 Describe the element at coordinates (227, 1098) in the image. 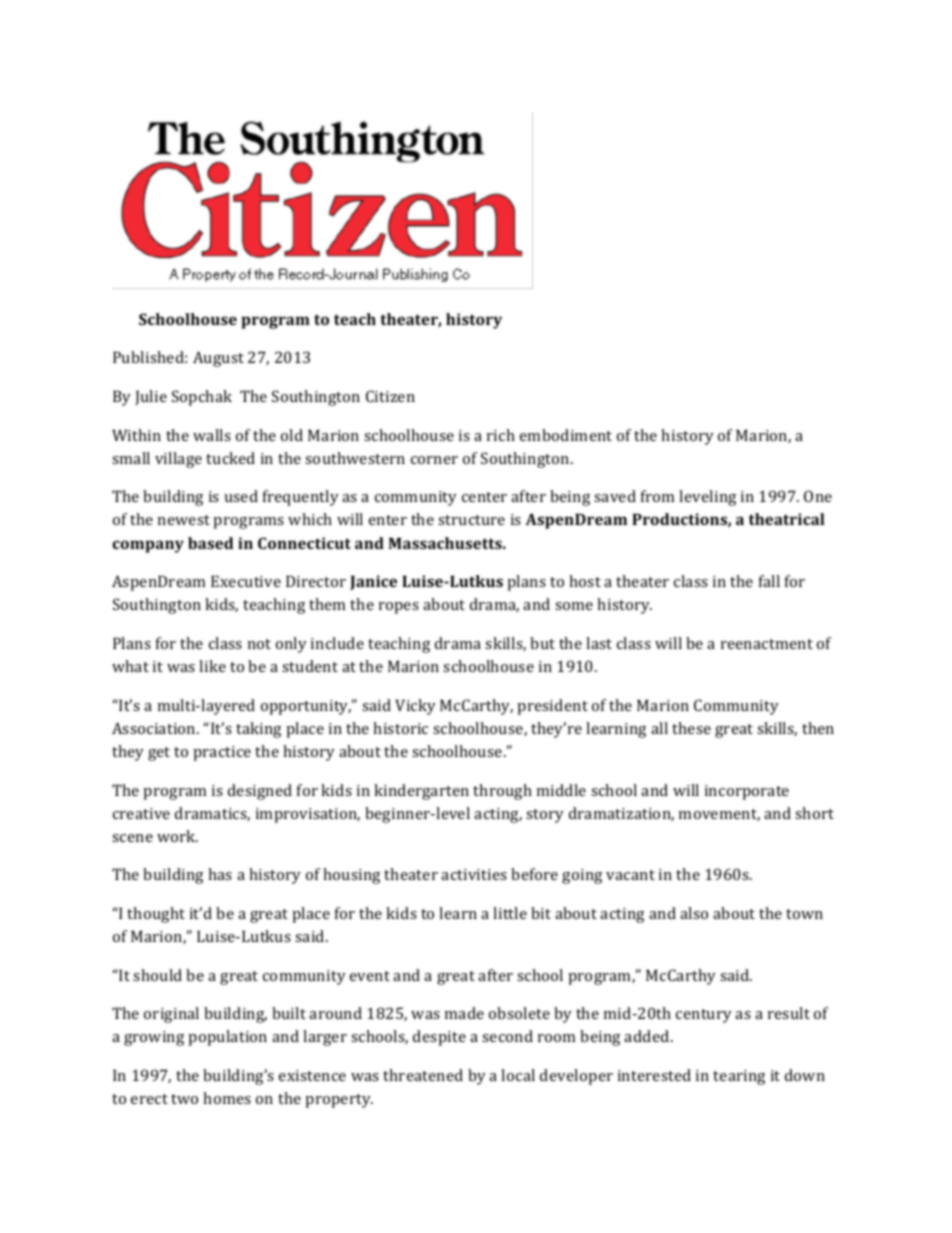

I see `homes` at that location.
